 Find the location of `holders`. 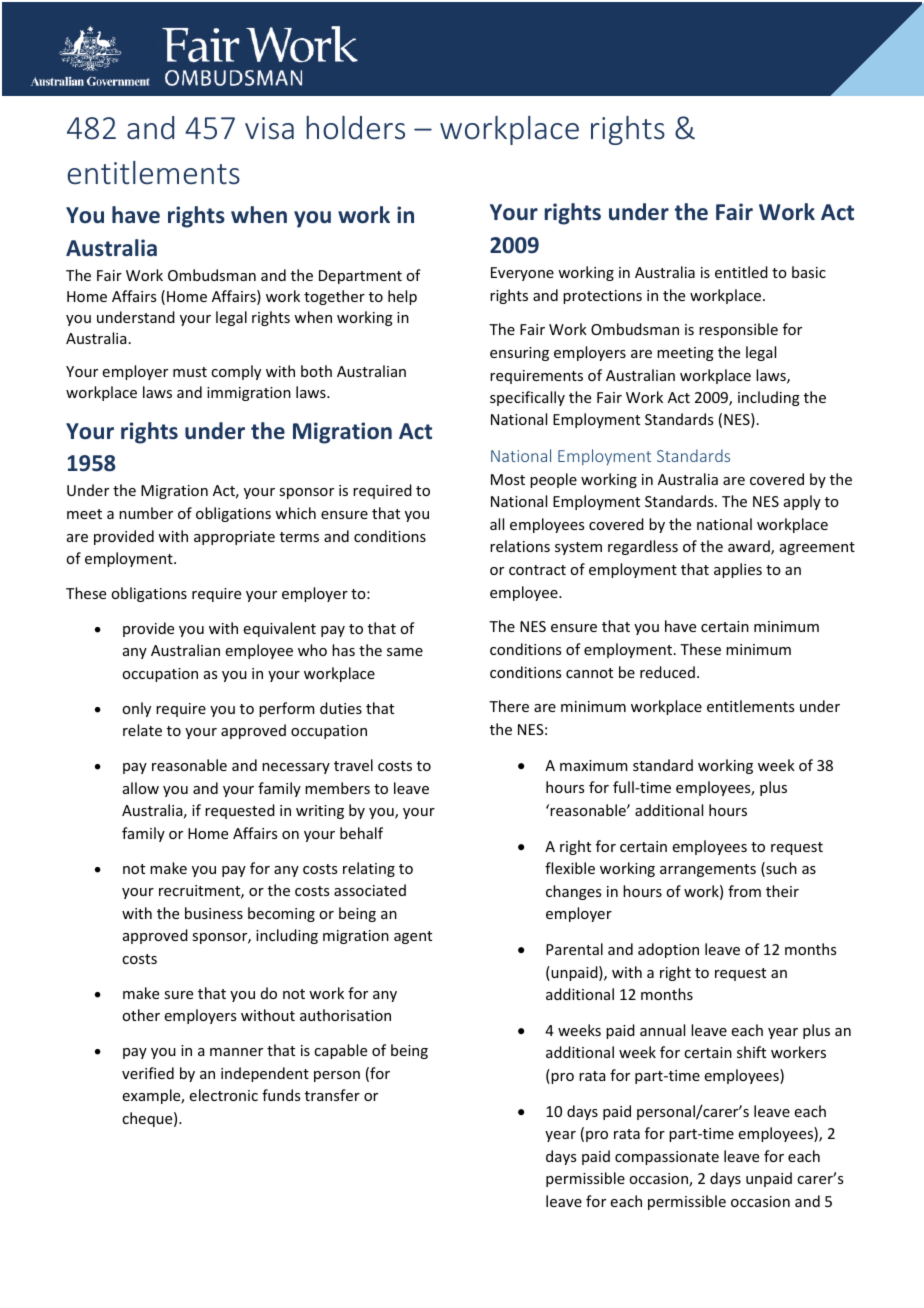

holders is located at coordinates (356, 128).
